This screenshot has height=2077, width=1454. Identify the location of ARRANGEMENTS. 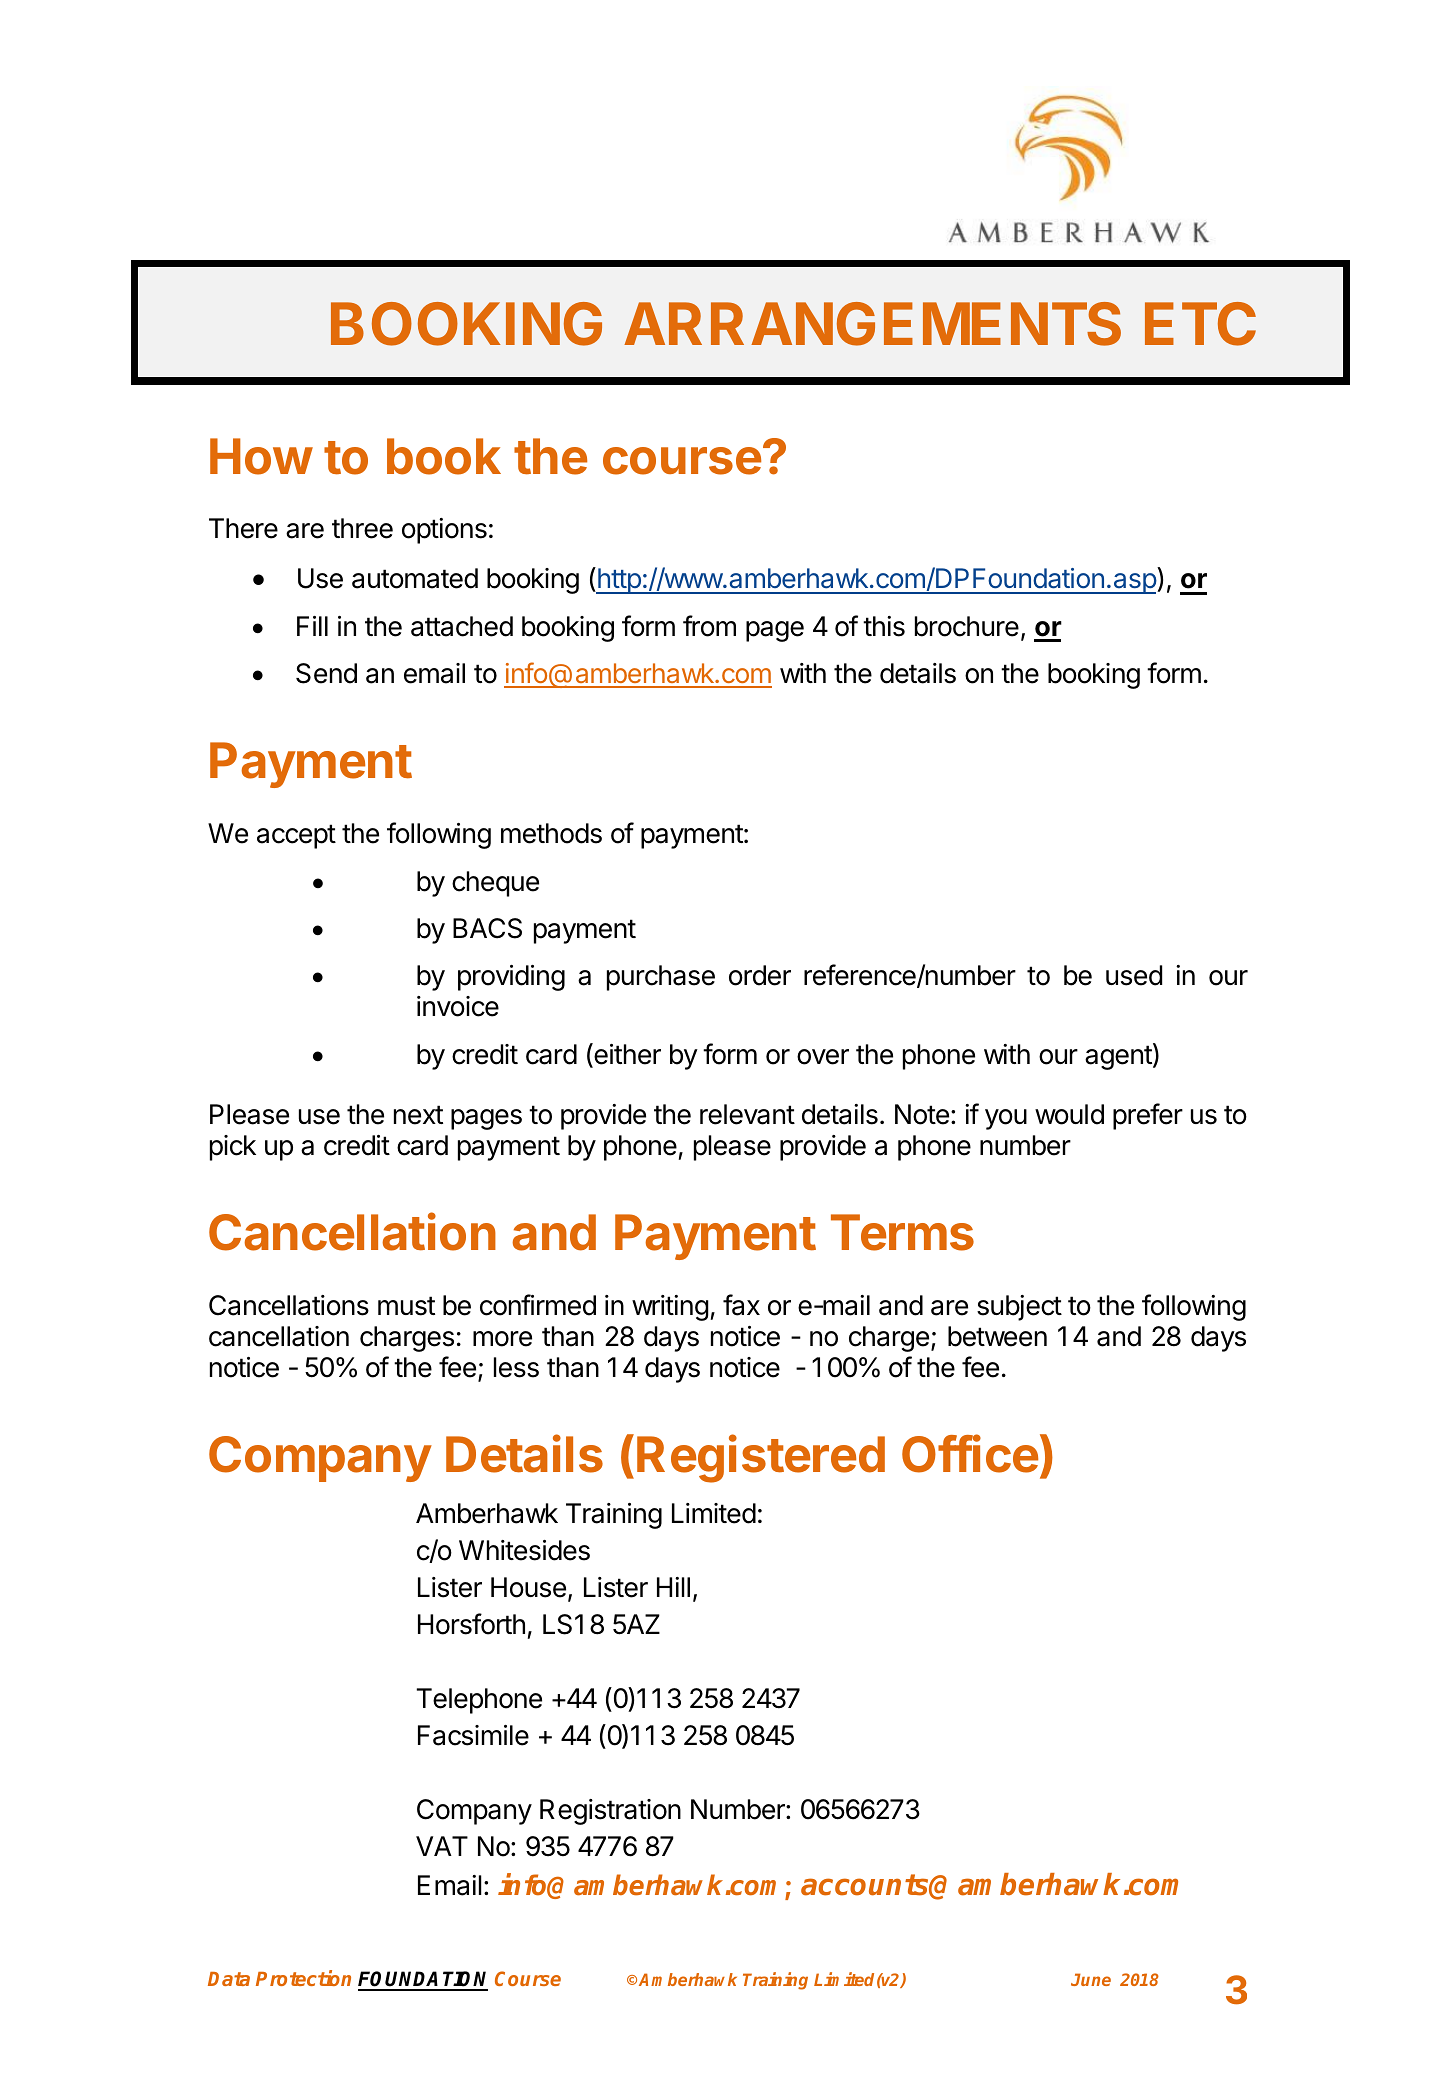
(872, 324).
